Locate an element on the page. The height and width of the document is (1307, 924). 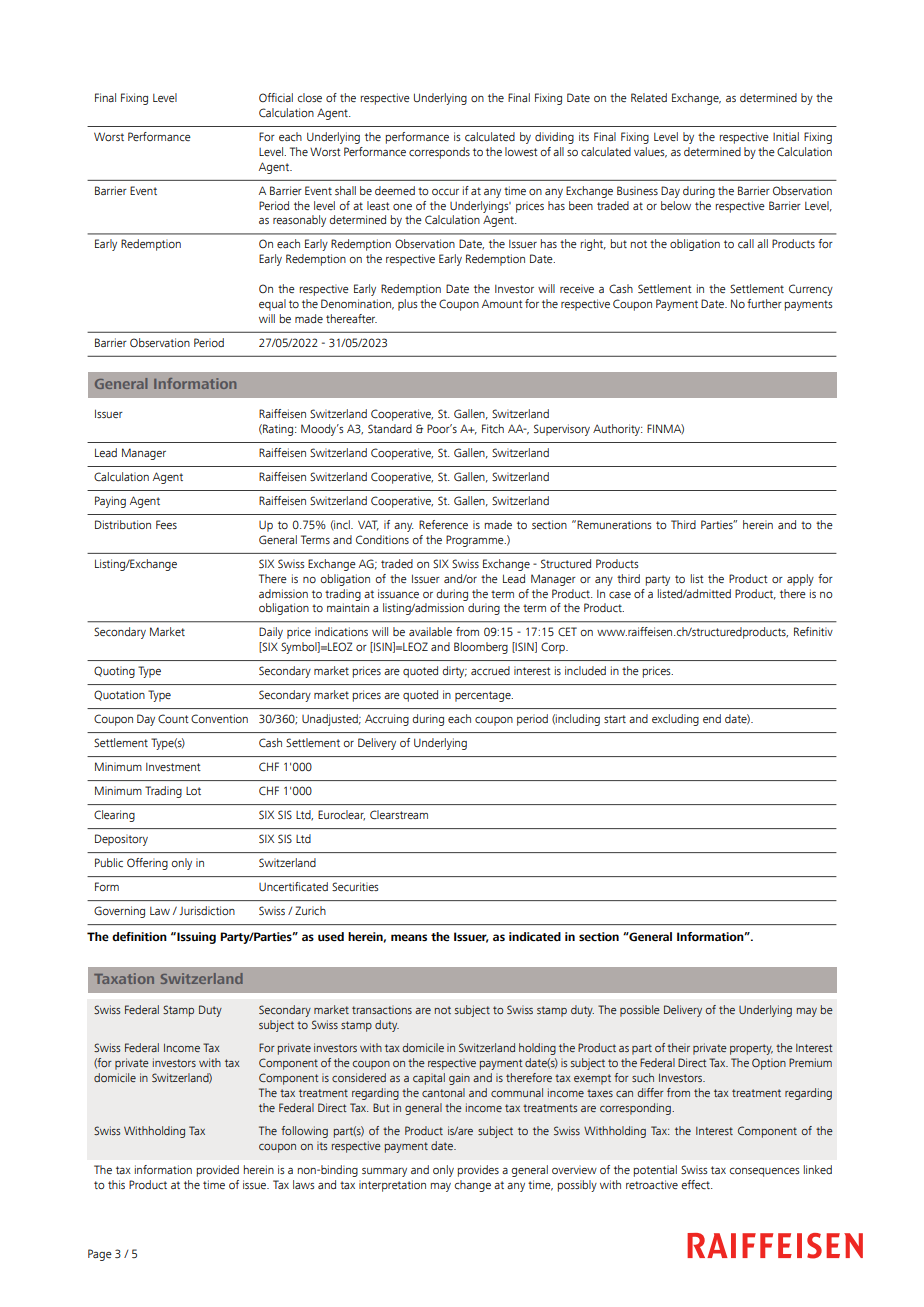
means is located at coordinates (409, 937).
